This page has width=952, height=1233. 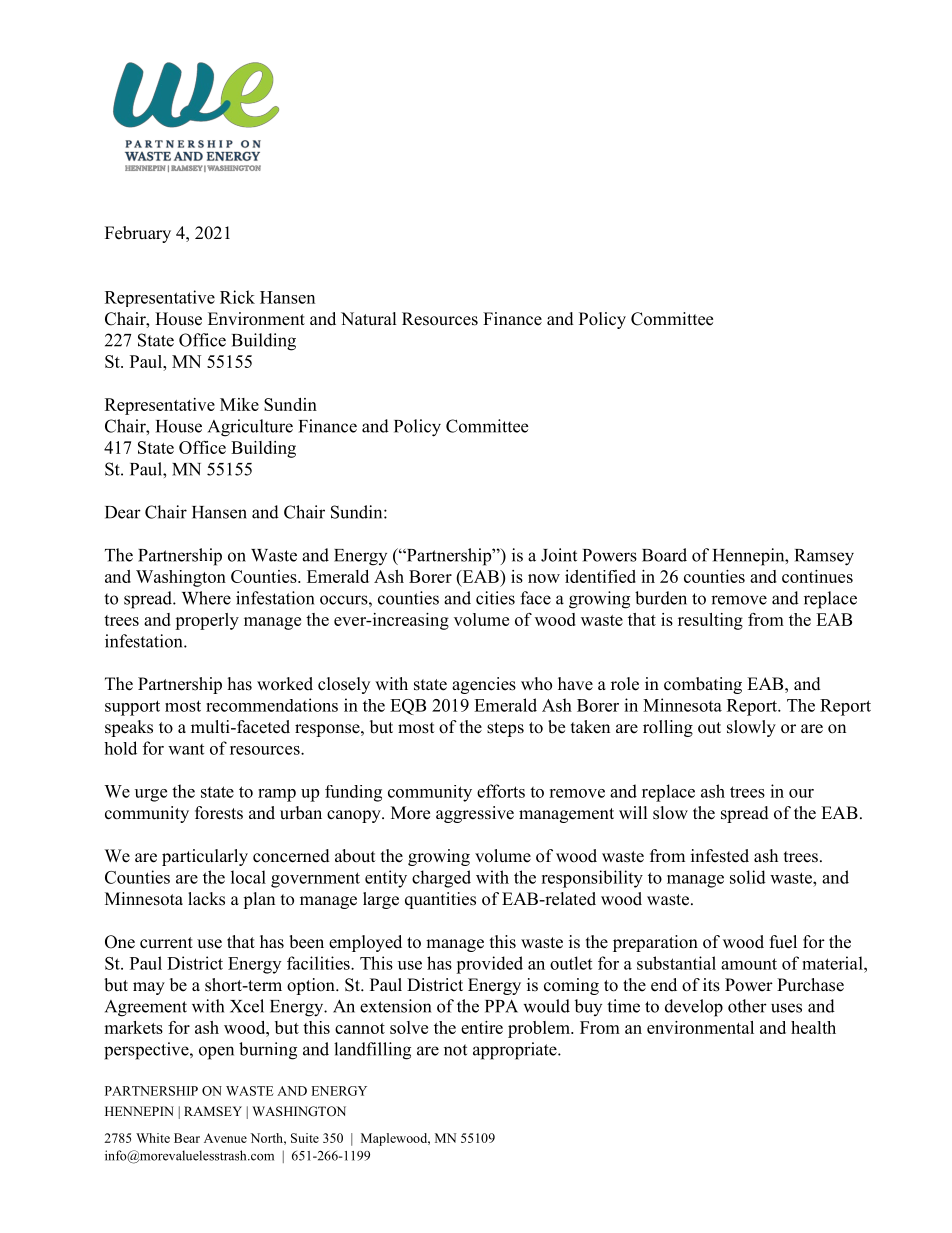 What do you see at coordinates (703, 685) in the page?
I see `combating` at bounding box center [703, 685].
